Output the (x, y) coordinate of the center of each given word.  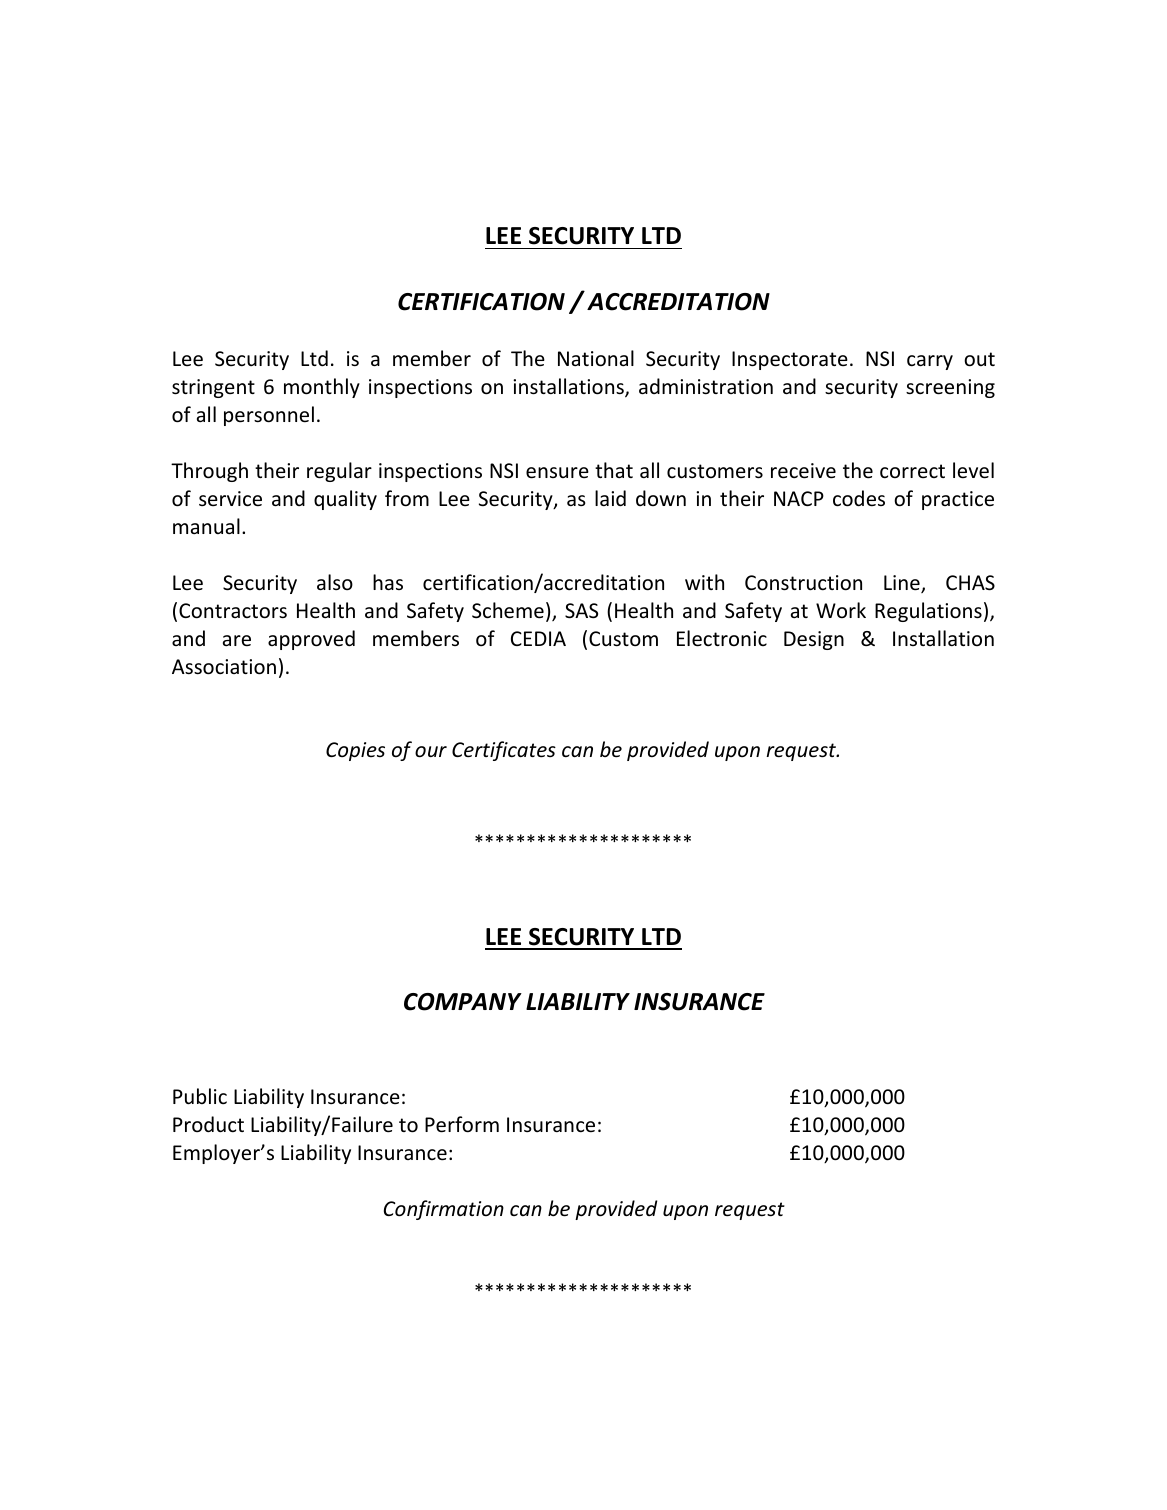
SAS (581, 611)
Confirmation (444, 1210)
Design (814, 640)
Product (208, 1124)
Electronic (722, 638)
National (596, 358)
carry (930, 362)
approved (311, 640)
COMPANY (463, 1002)
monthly (322, 388)
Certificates (504, 751)
